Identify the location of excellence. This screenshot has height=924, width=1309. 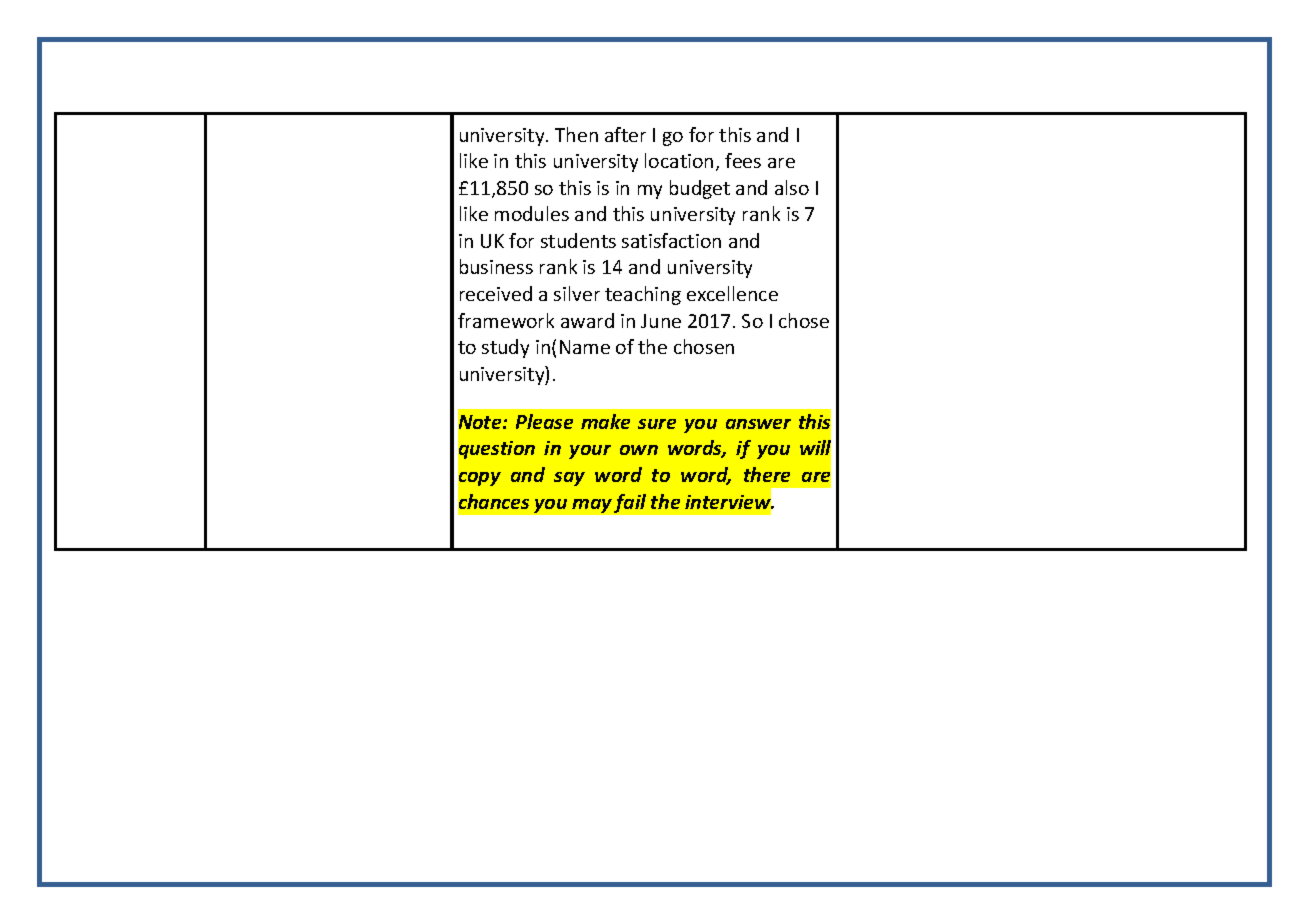
(732, 293).
